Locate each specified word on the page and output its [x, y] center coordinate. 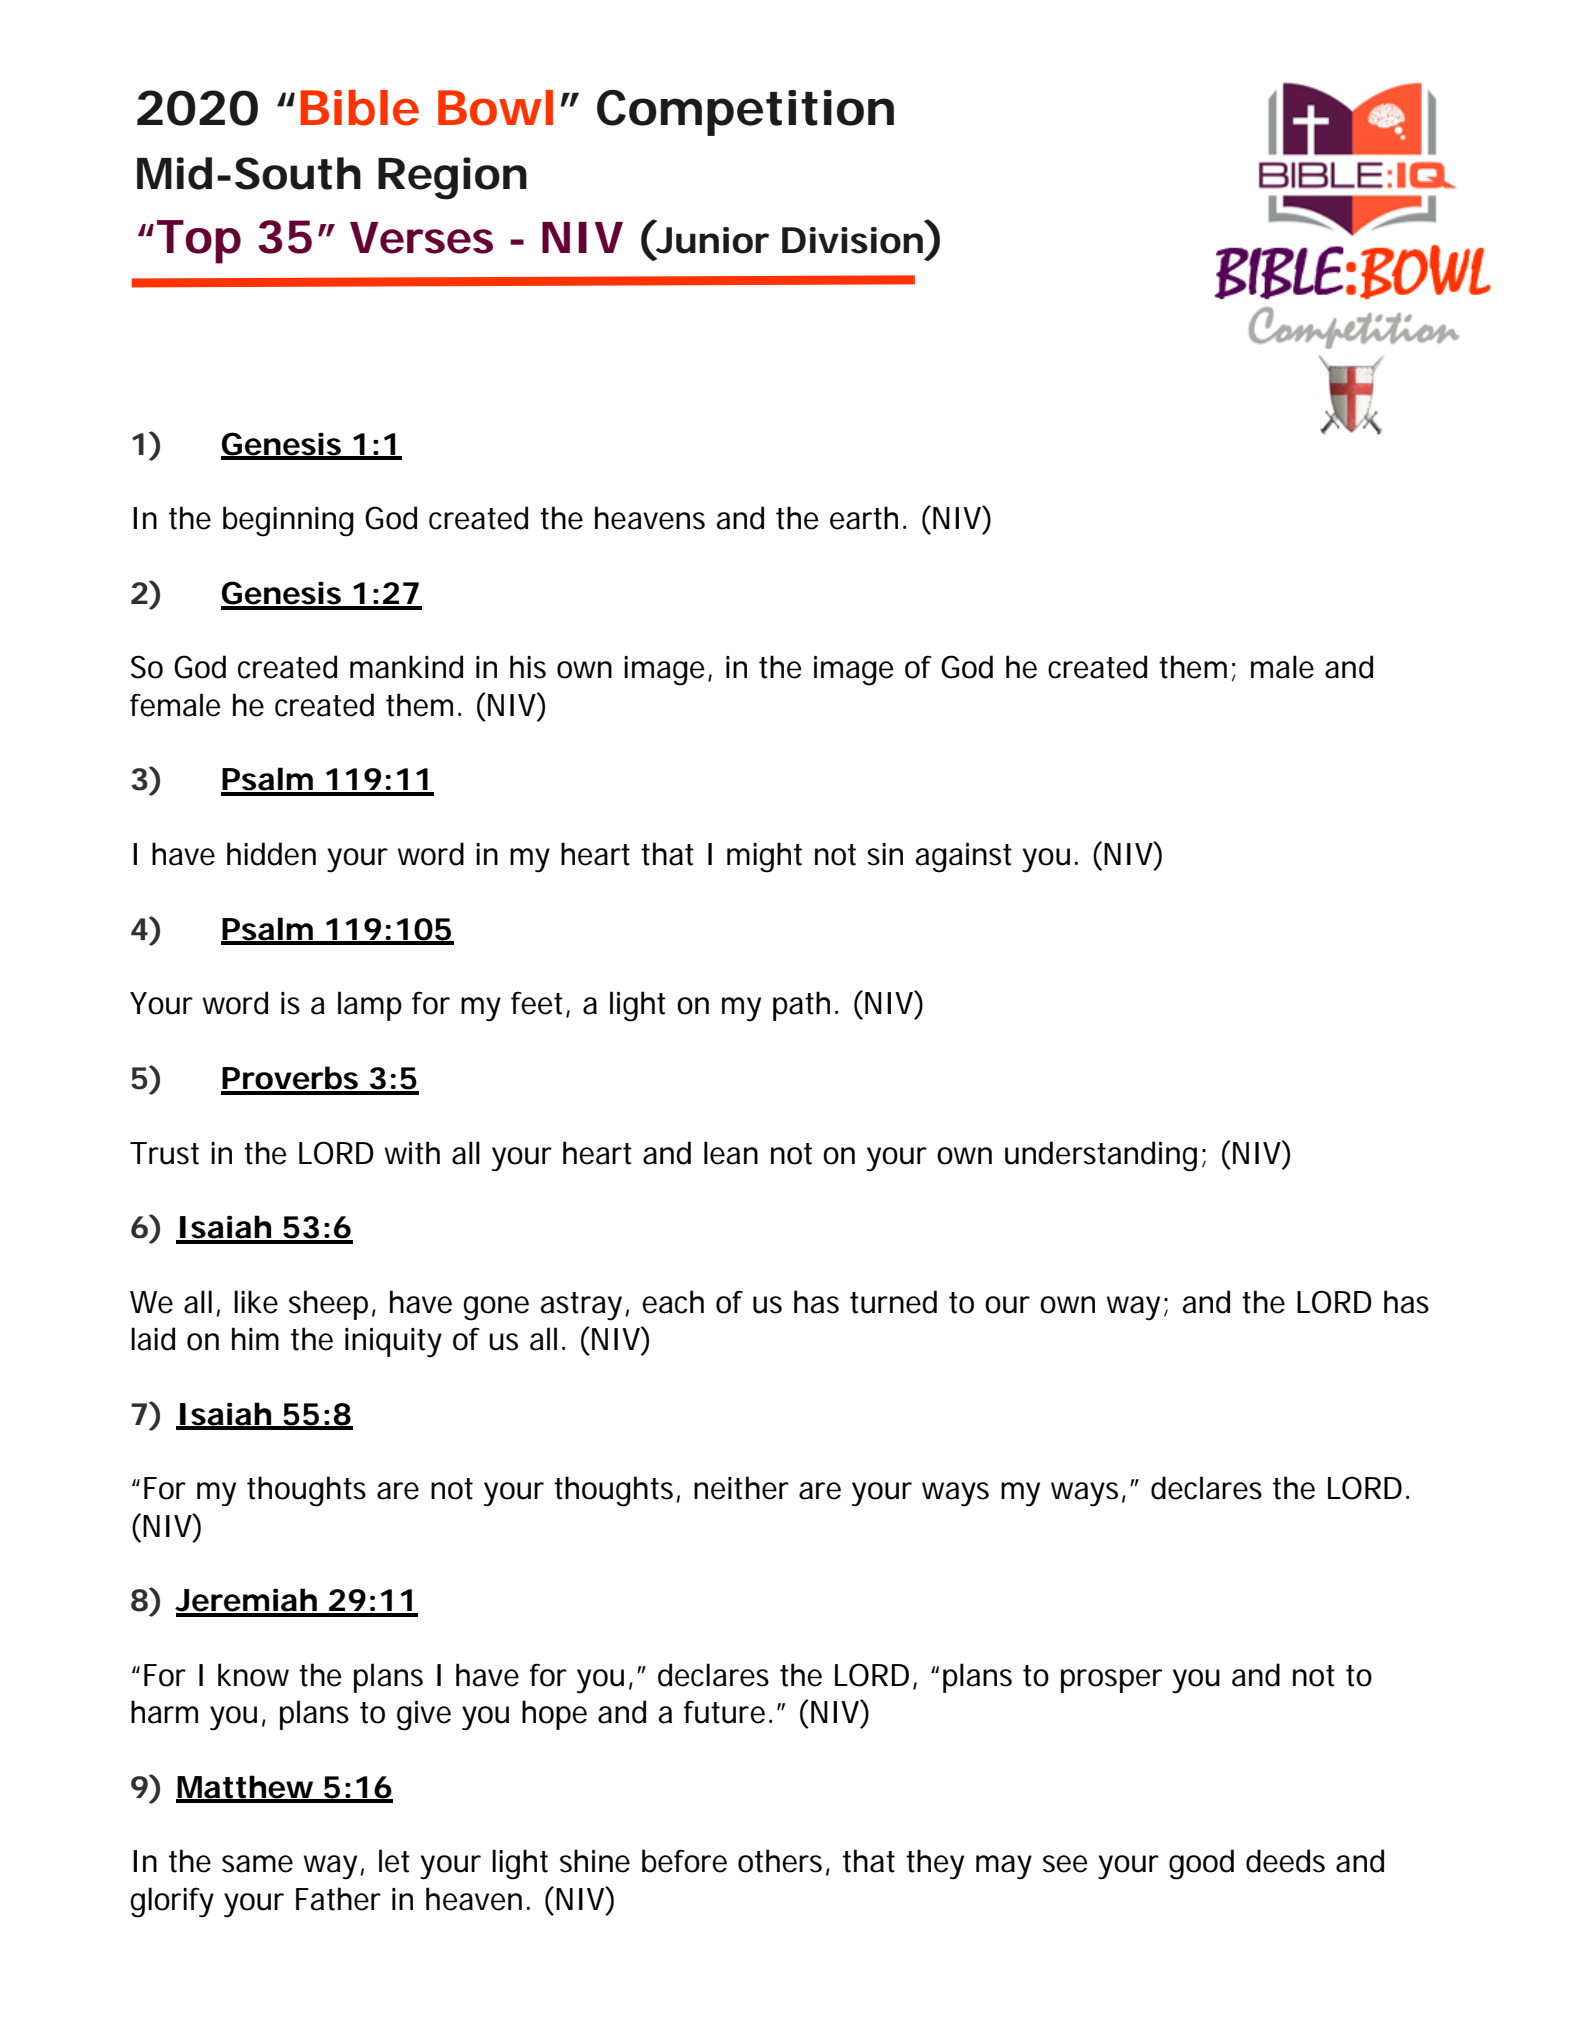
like [256, 1302]
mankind [406, 667]
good [1201, 1864]
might [764, 857]
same [257, 1864]
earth [864, 518]
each [673, 1302]
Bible [359, 108]
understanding [1101, 1156]
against [964, 858]
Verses [421, 238]
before [684, 1861]
